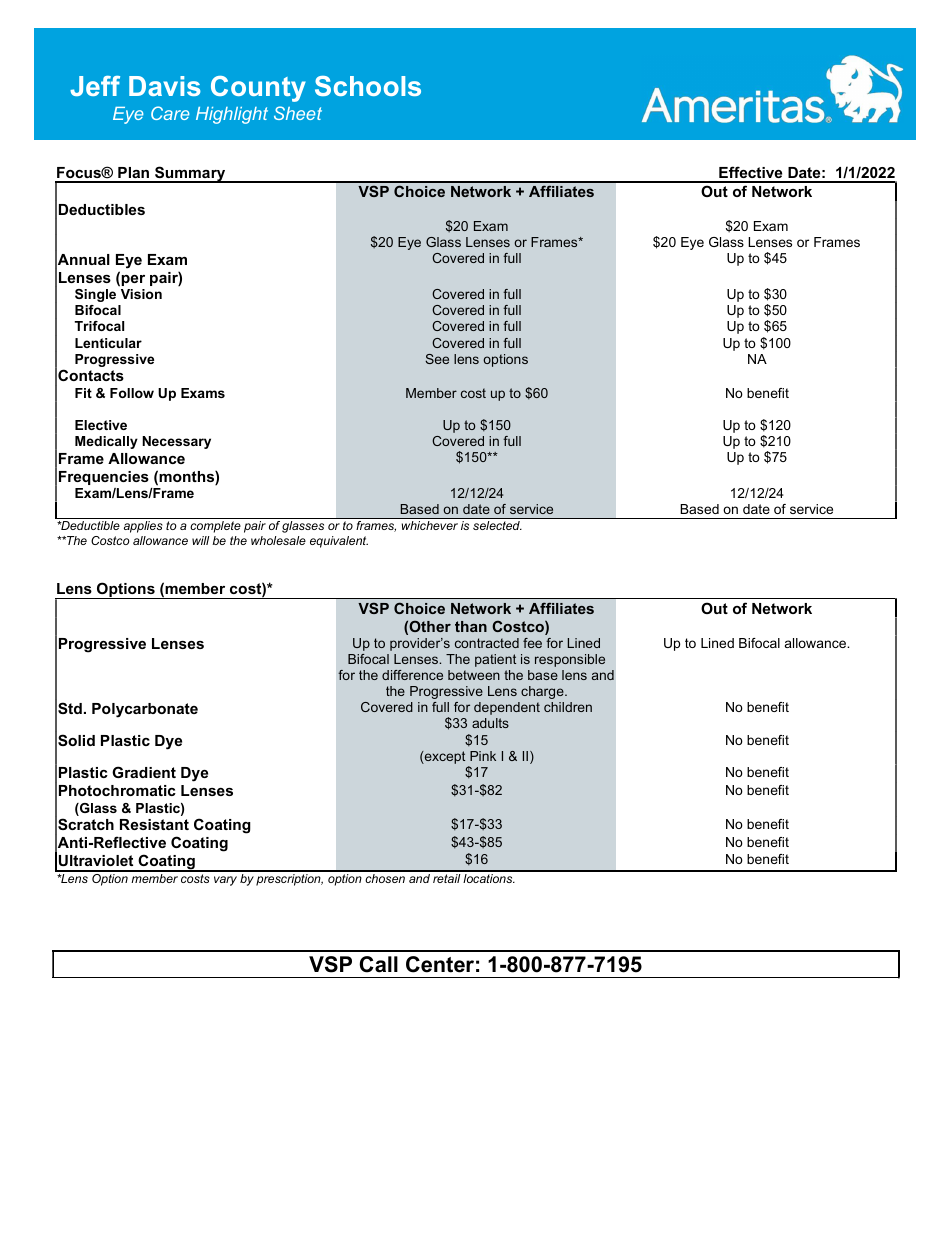  What do you see at coordinates (339, 542) in the image?
I see `equivalent` at bounding box center [339, 542].
